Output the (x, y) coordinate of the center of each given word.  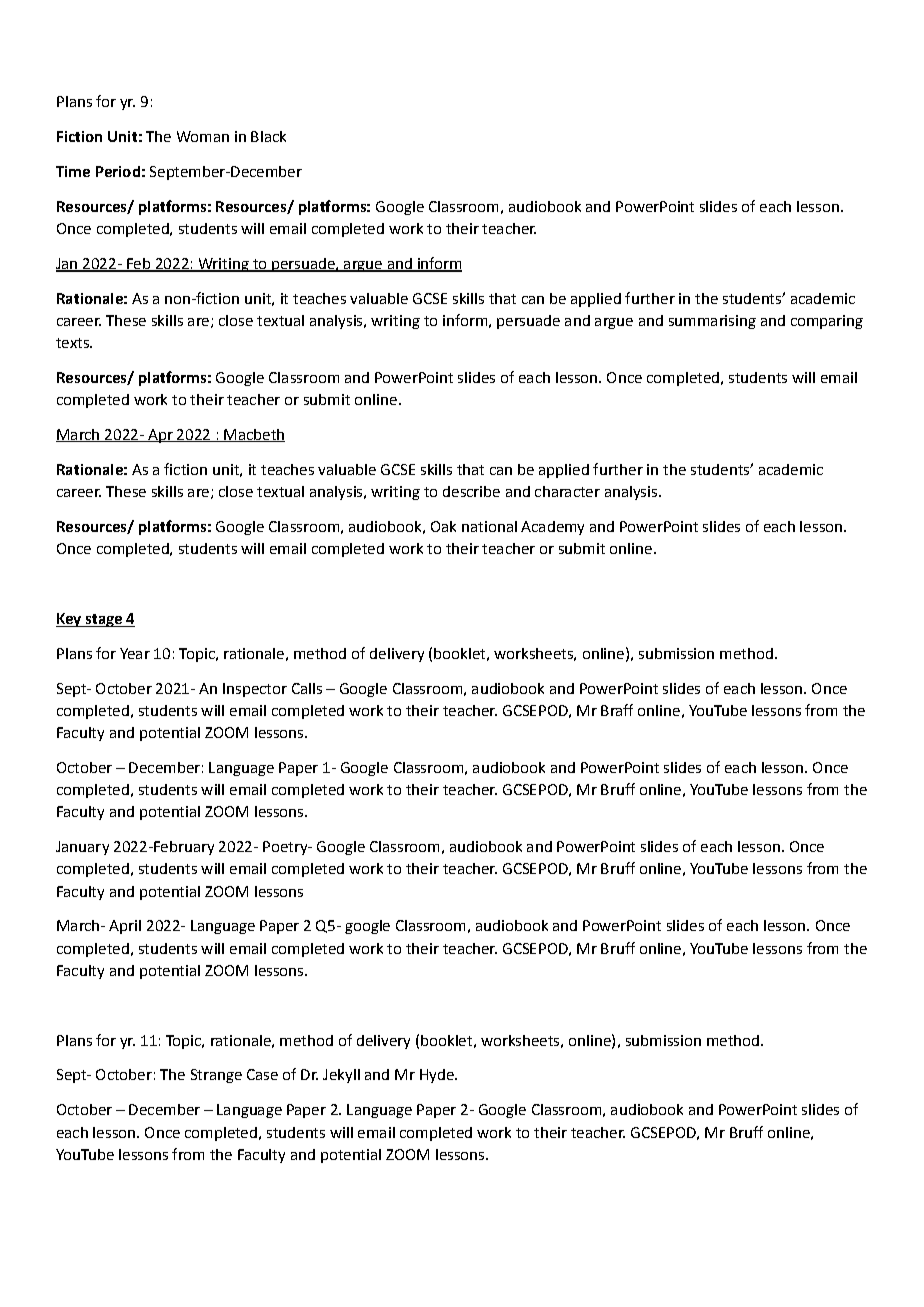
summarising (712, 322)
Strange (216, 1076)
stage (103, 620)
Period (118, 171)
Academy (552, 528)
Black (268, 136)
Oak (443, 526)
